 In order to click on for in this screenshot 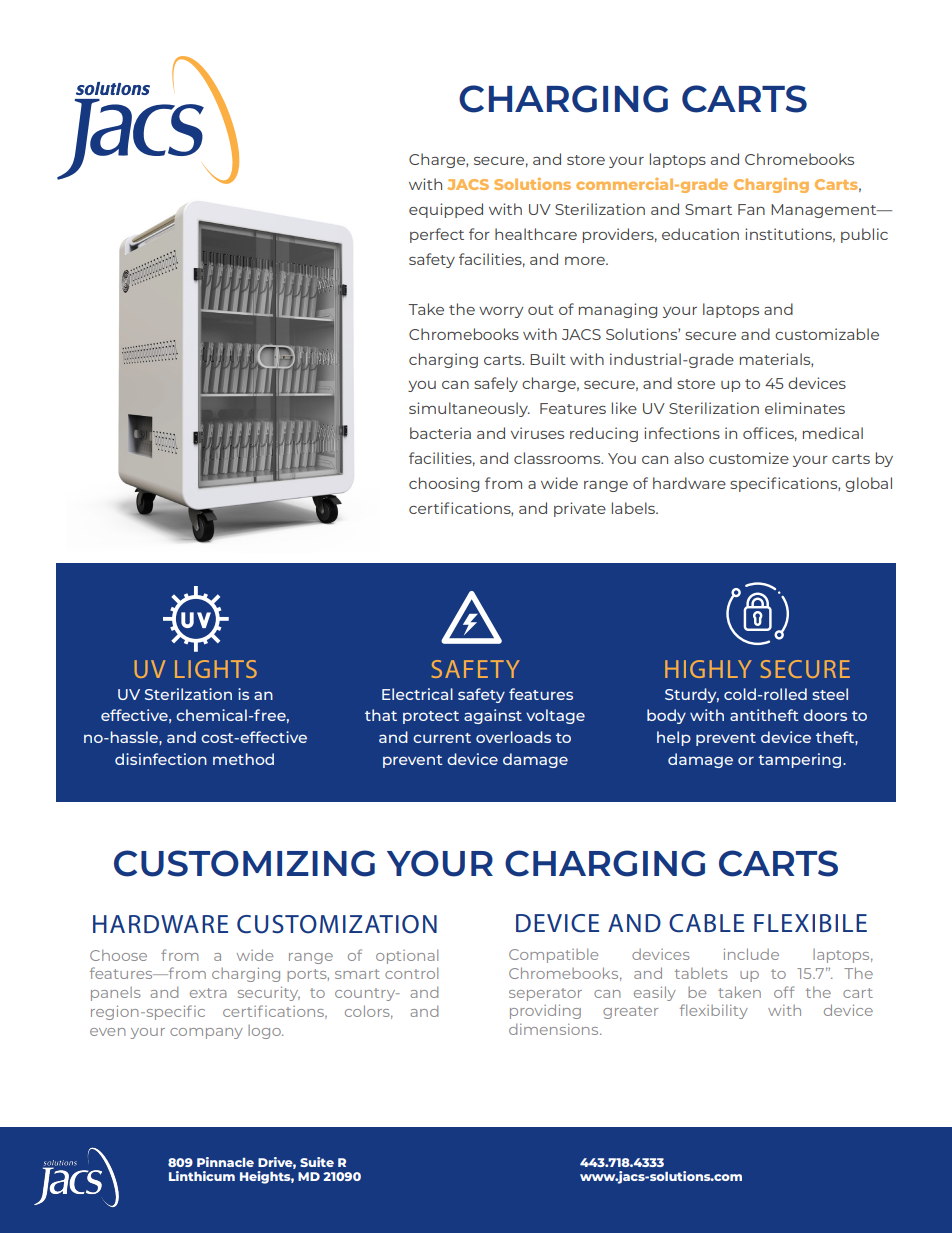, I will do `click(479, 234)`.
